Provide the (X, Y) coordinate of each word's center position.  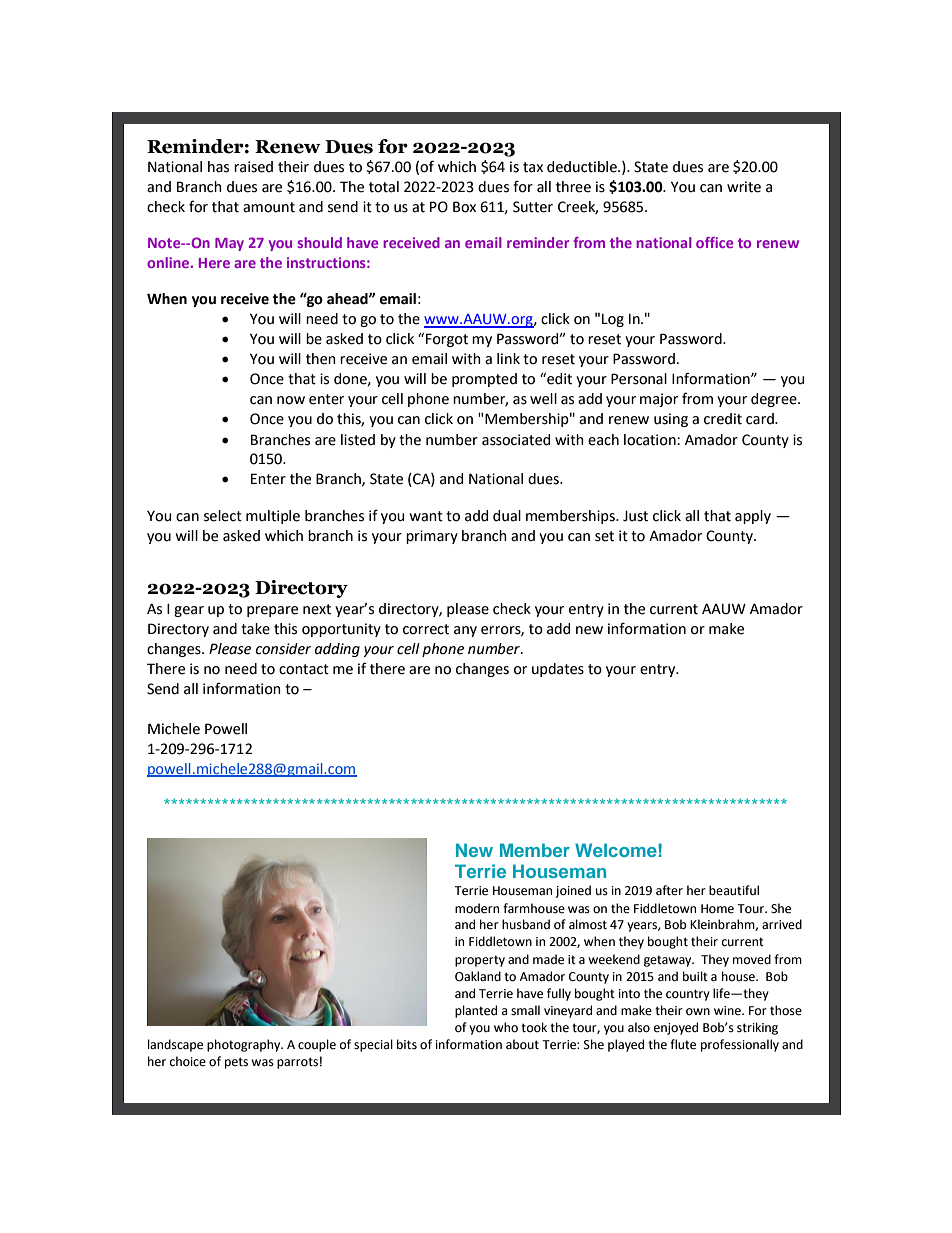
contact (304, 669)
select (223, 516)
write (744, 187)
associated (516, 440)
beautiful (734, 890)
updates (558, 670)
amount (269, 207)
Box (464, 207)
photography (245, 1045)
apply (753, 517)
